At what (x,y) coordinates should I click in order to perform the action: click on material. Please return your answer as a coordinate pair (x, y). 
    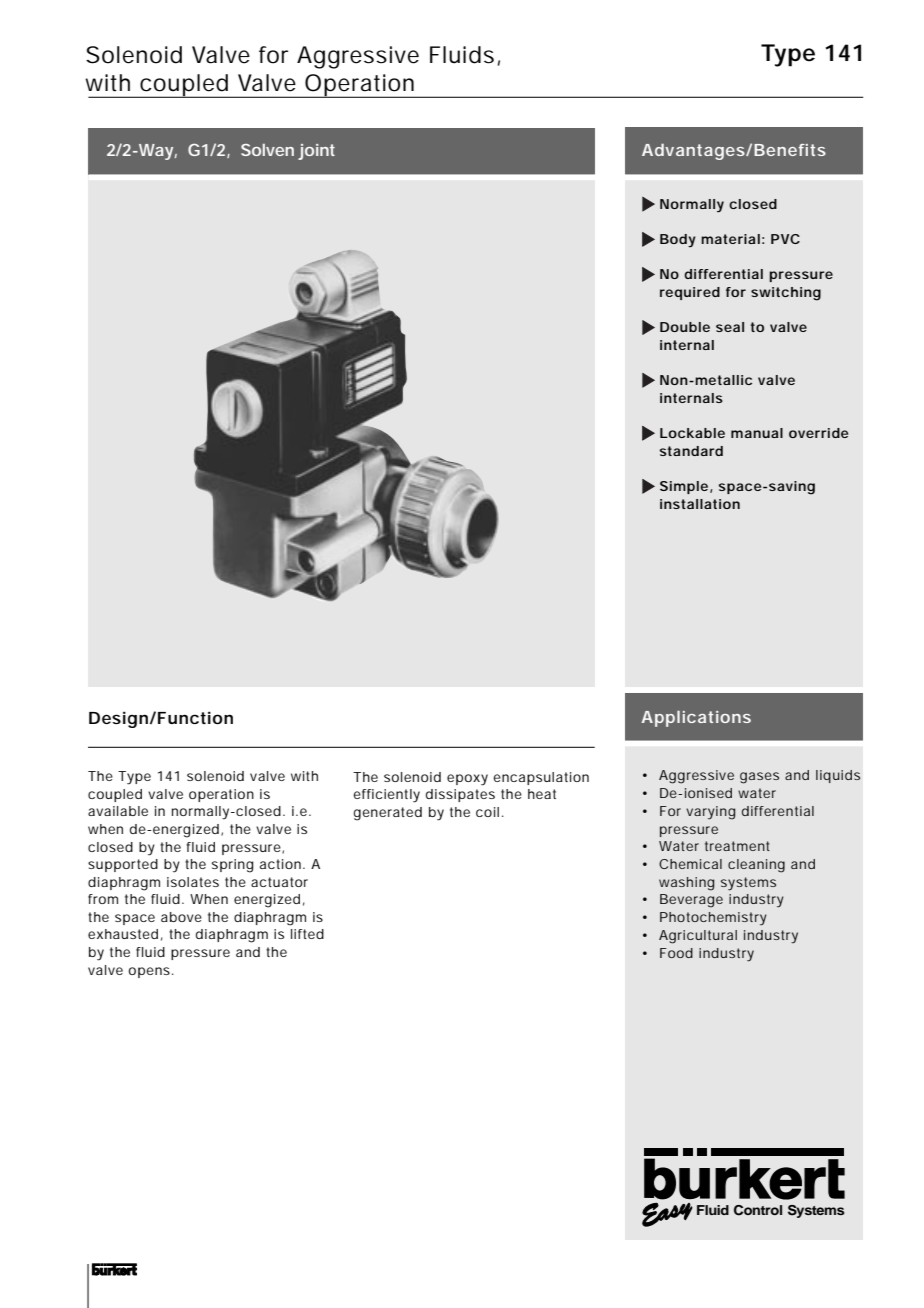
    Looking at the image, I should click on (730, 239).
